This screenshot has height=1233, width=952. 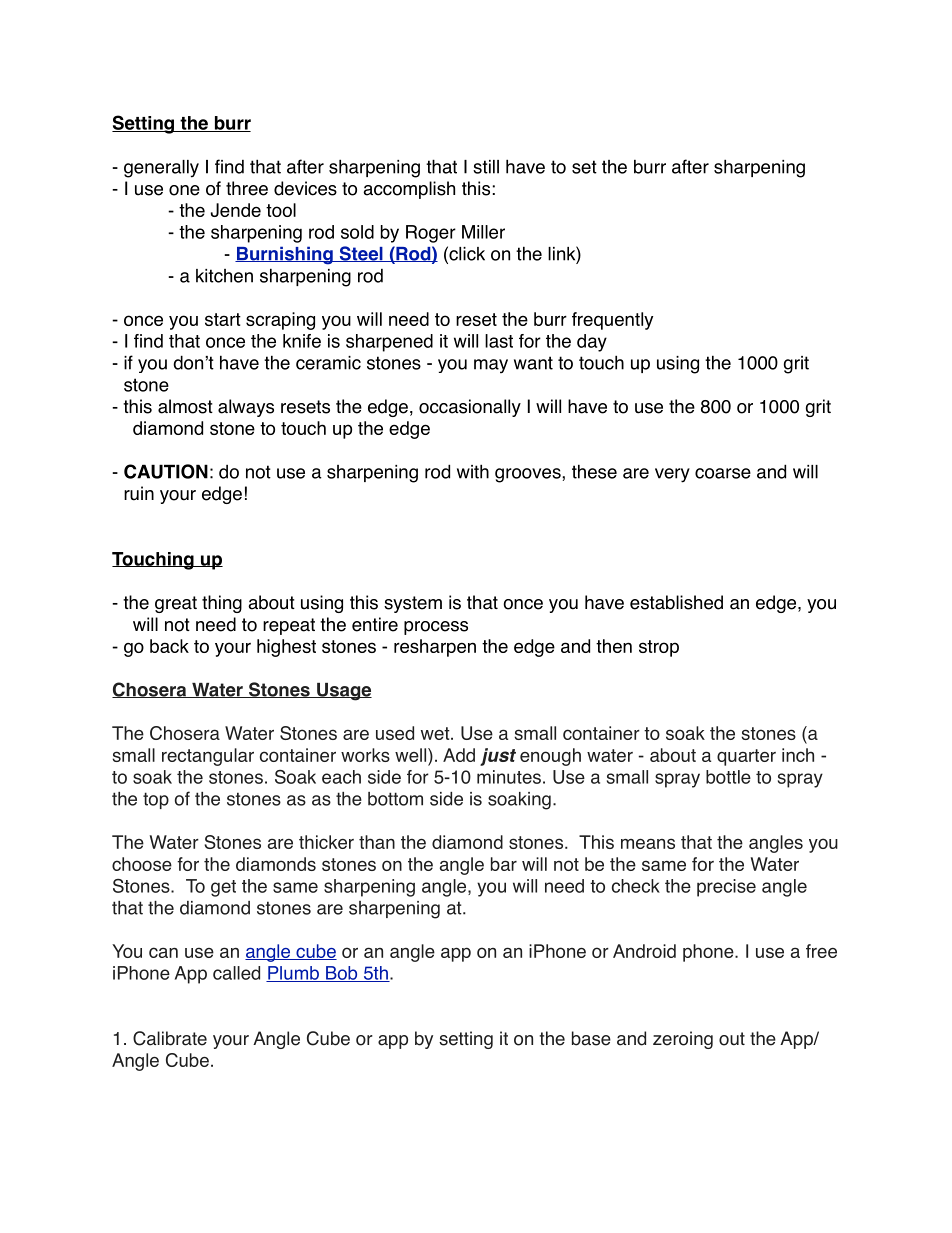 I want to click on with, so click(x=473, y=471).
